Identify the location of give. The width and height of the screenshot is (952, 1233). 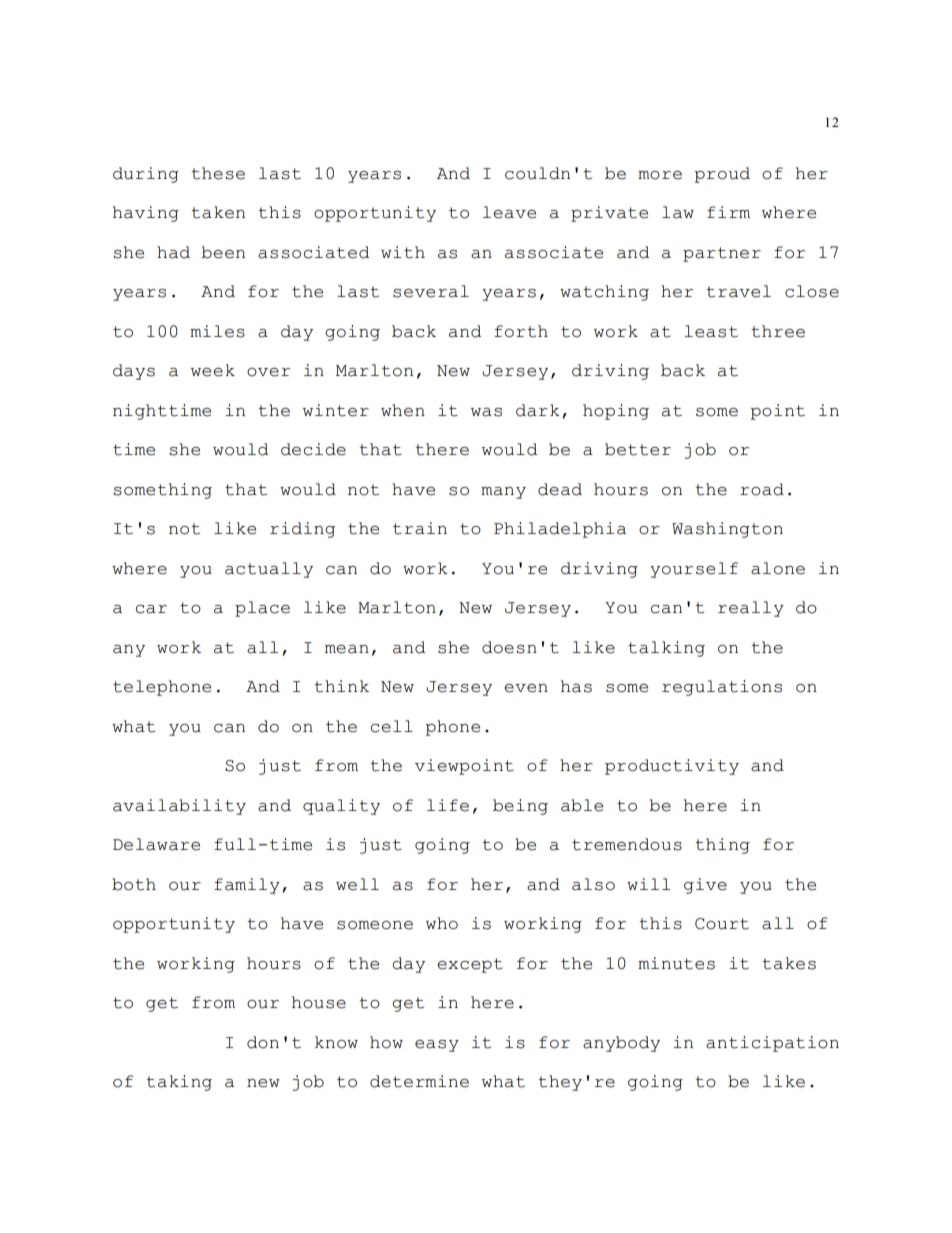
(705, 886).
